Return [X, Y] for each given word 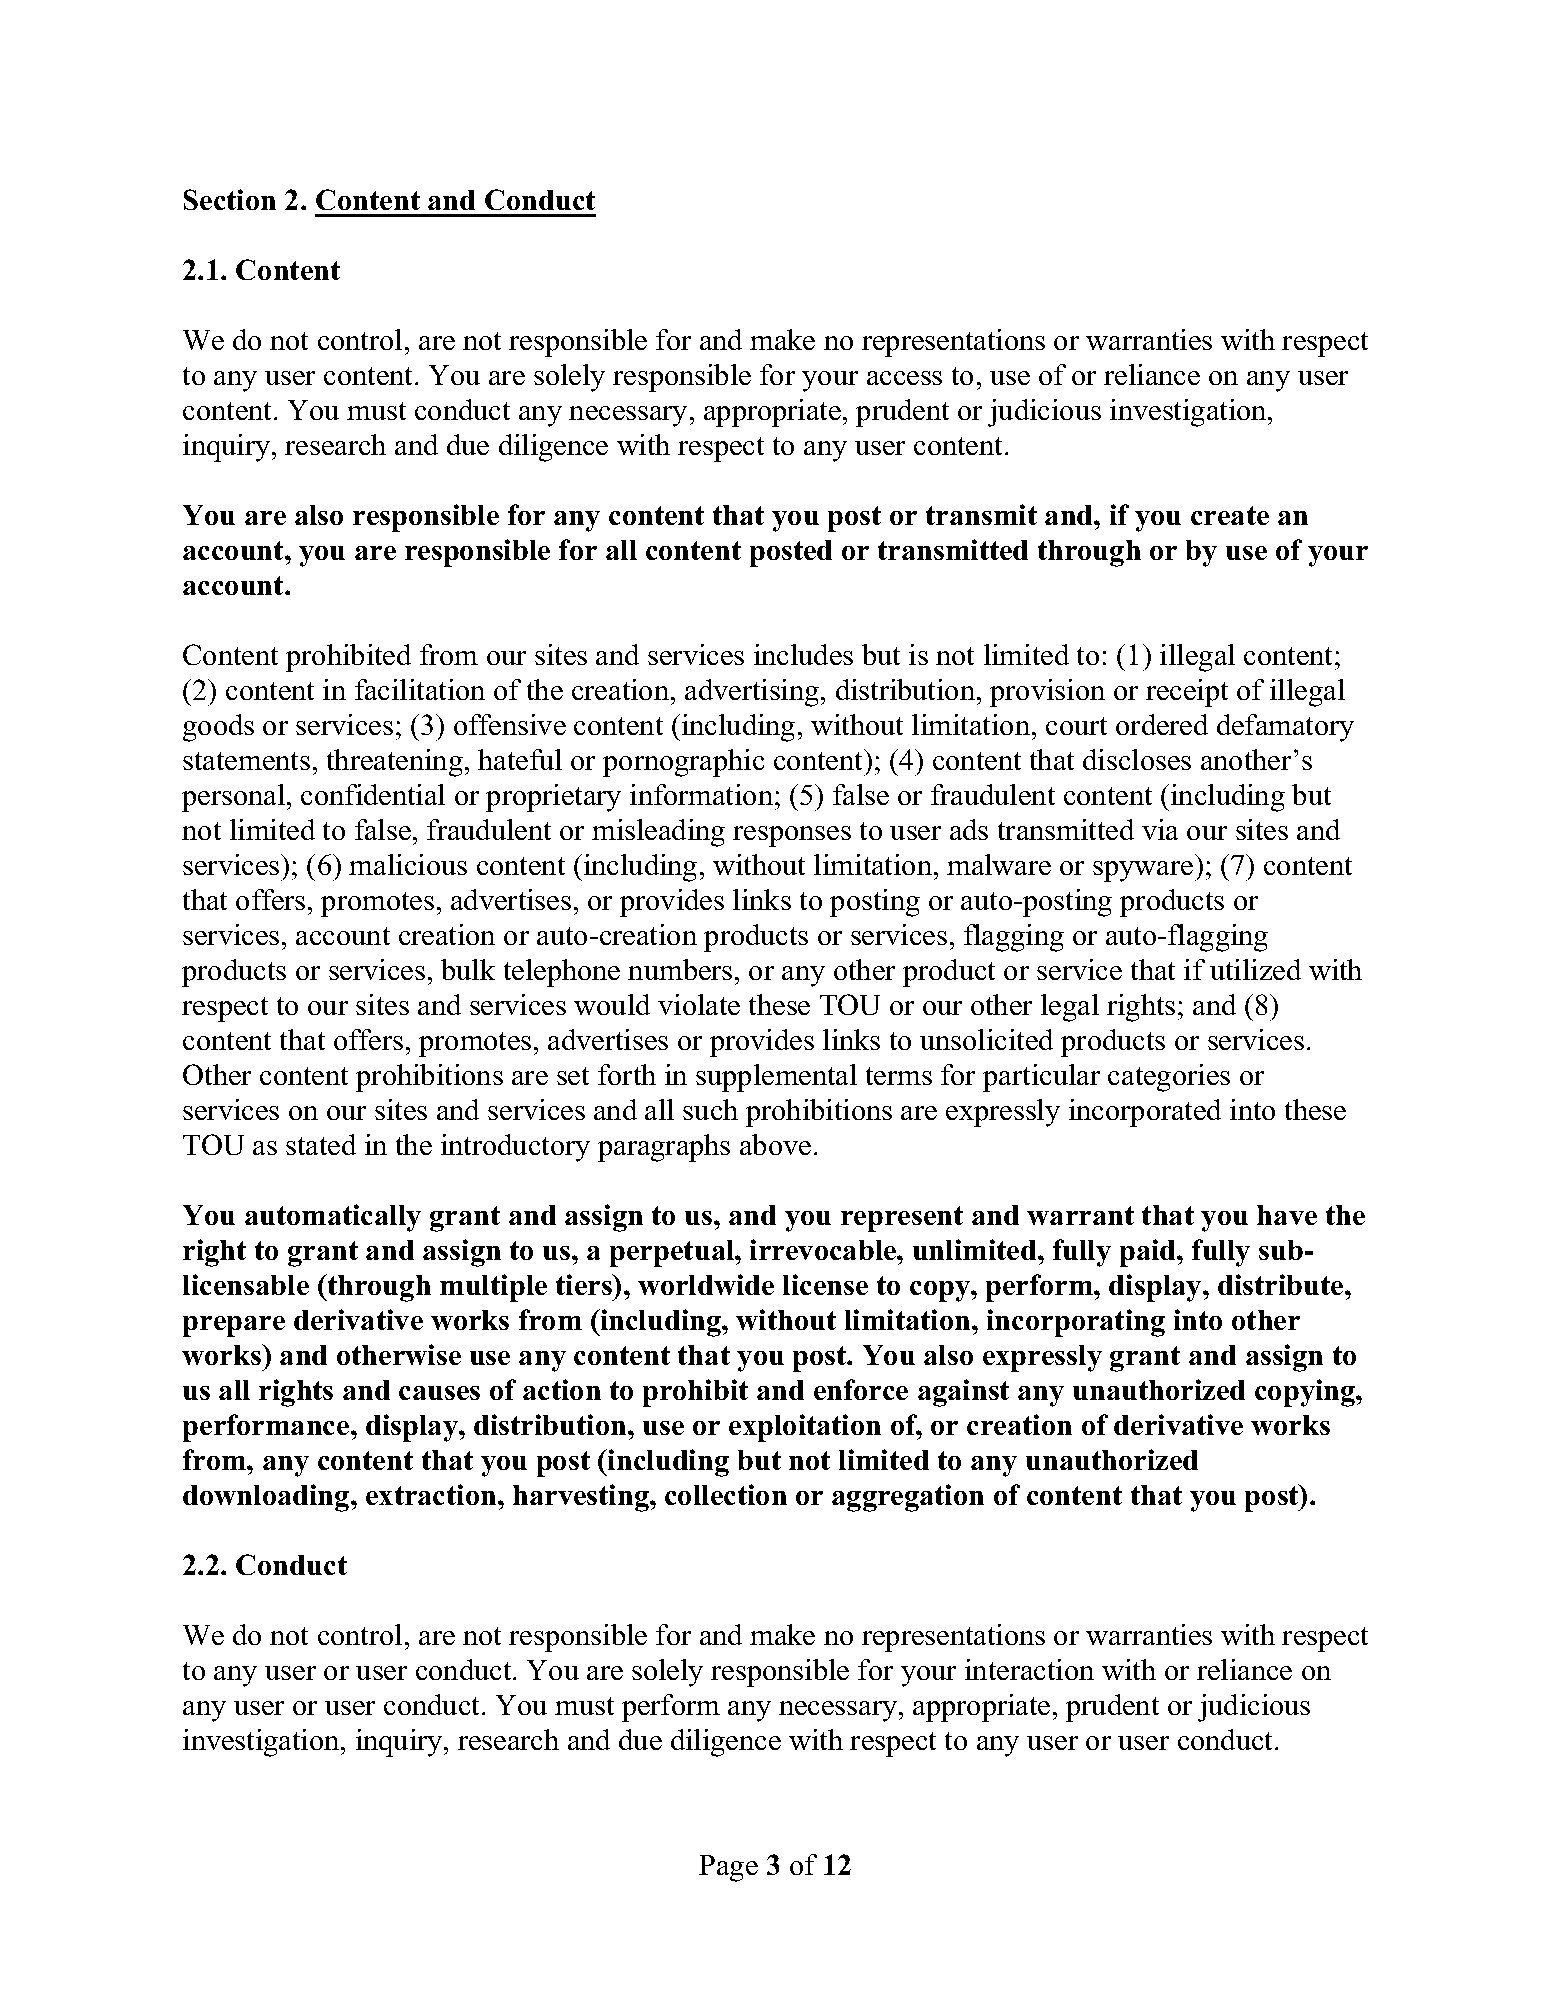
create [1230, 515]
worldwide [706, 1284]
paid [1149, 1253]
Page [728, 1868]
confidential [373, 794]
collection [726, 1494]
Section [230, 199]
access [904, 378]
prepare [234, 1326]
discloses [1137, 759]
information [703, 794]
